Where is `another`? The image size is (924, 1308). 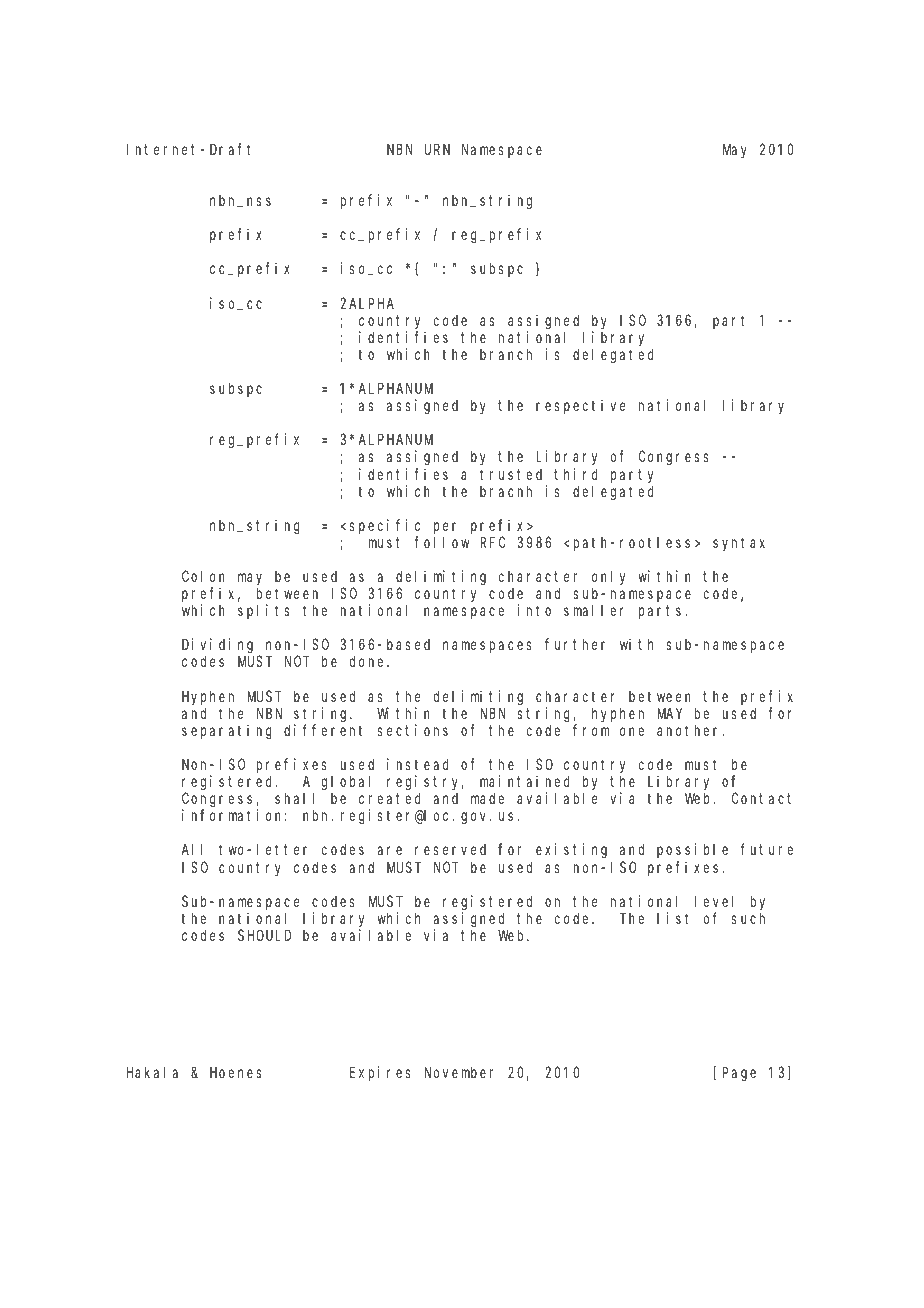
another is located at coordinates (690, 730).
